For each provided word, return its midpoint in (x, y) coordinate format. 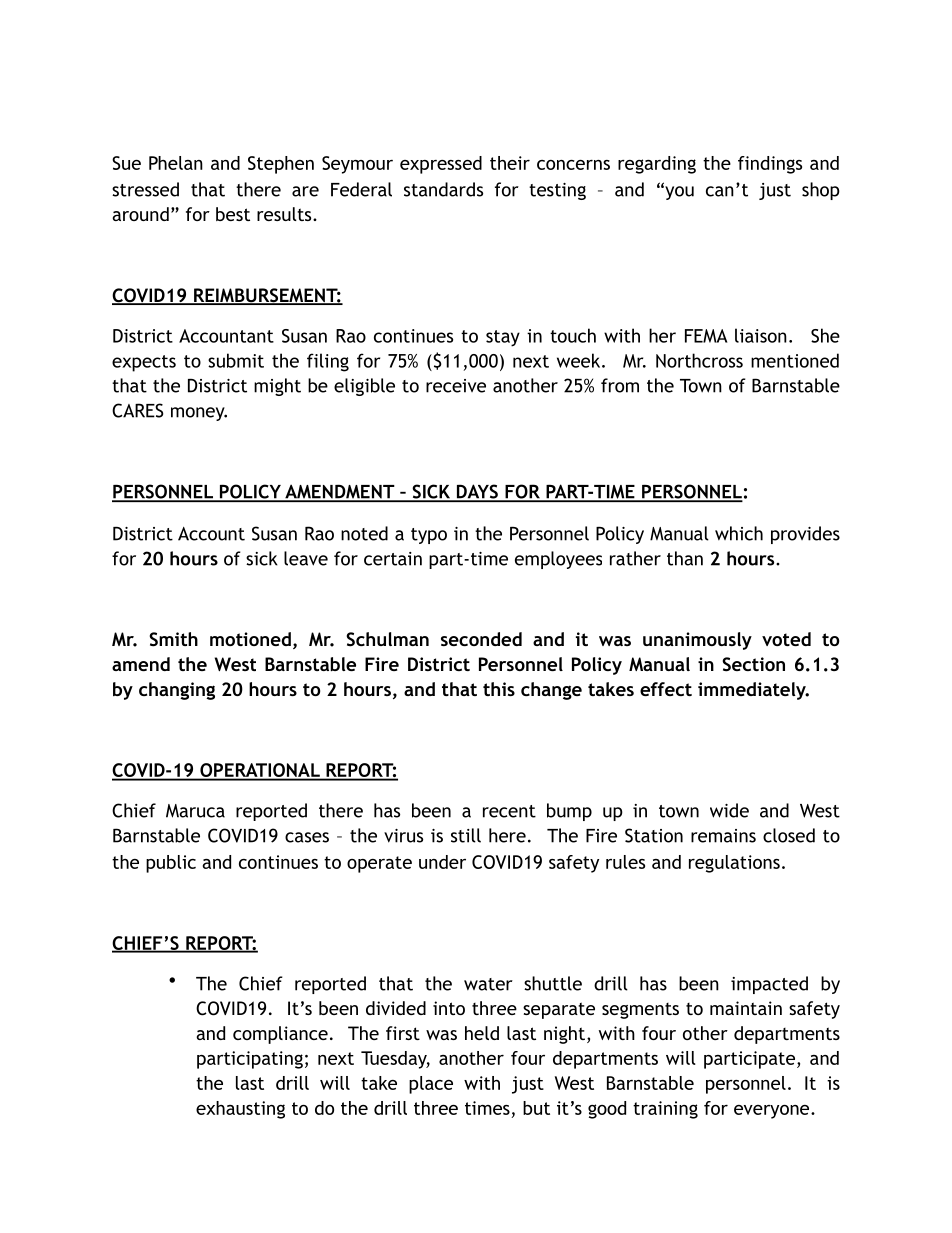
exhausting (240, 1110)
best (233, 214)
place (431, 1085)
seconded (481, 639)
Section (753, 664)
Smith (173, 639)
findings (770, 165)
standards (443, 189)
